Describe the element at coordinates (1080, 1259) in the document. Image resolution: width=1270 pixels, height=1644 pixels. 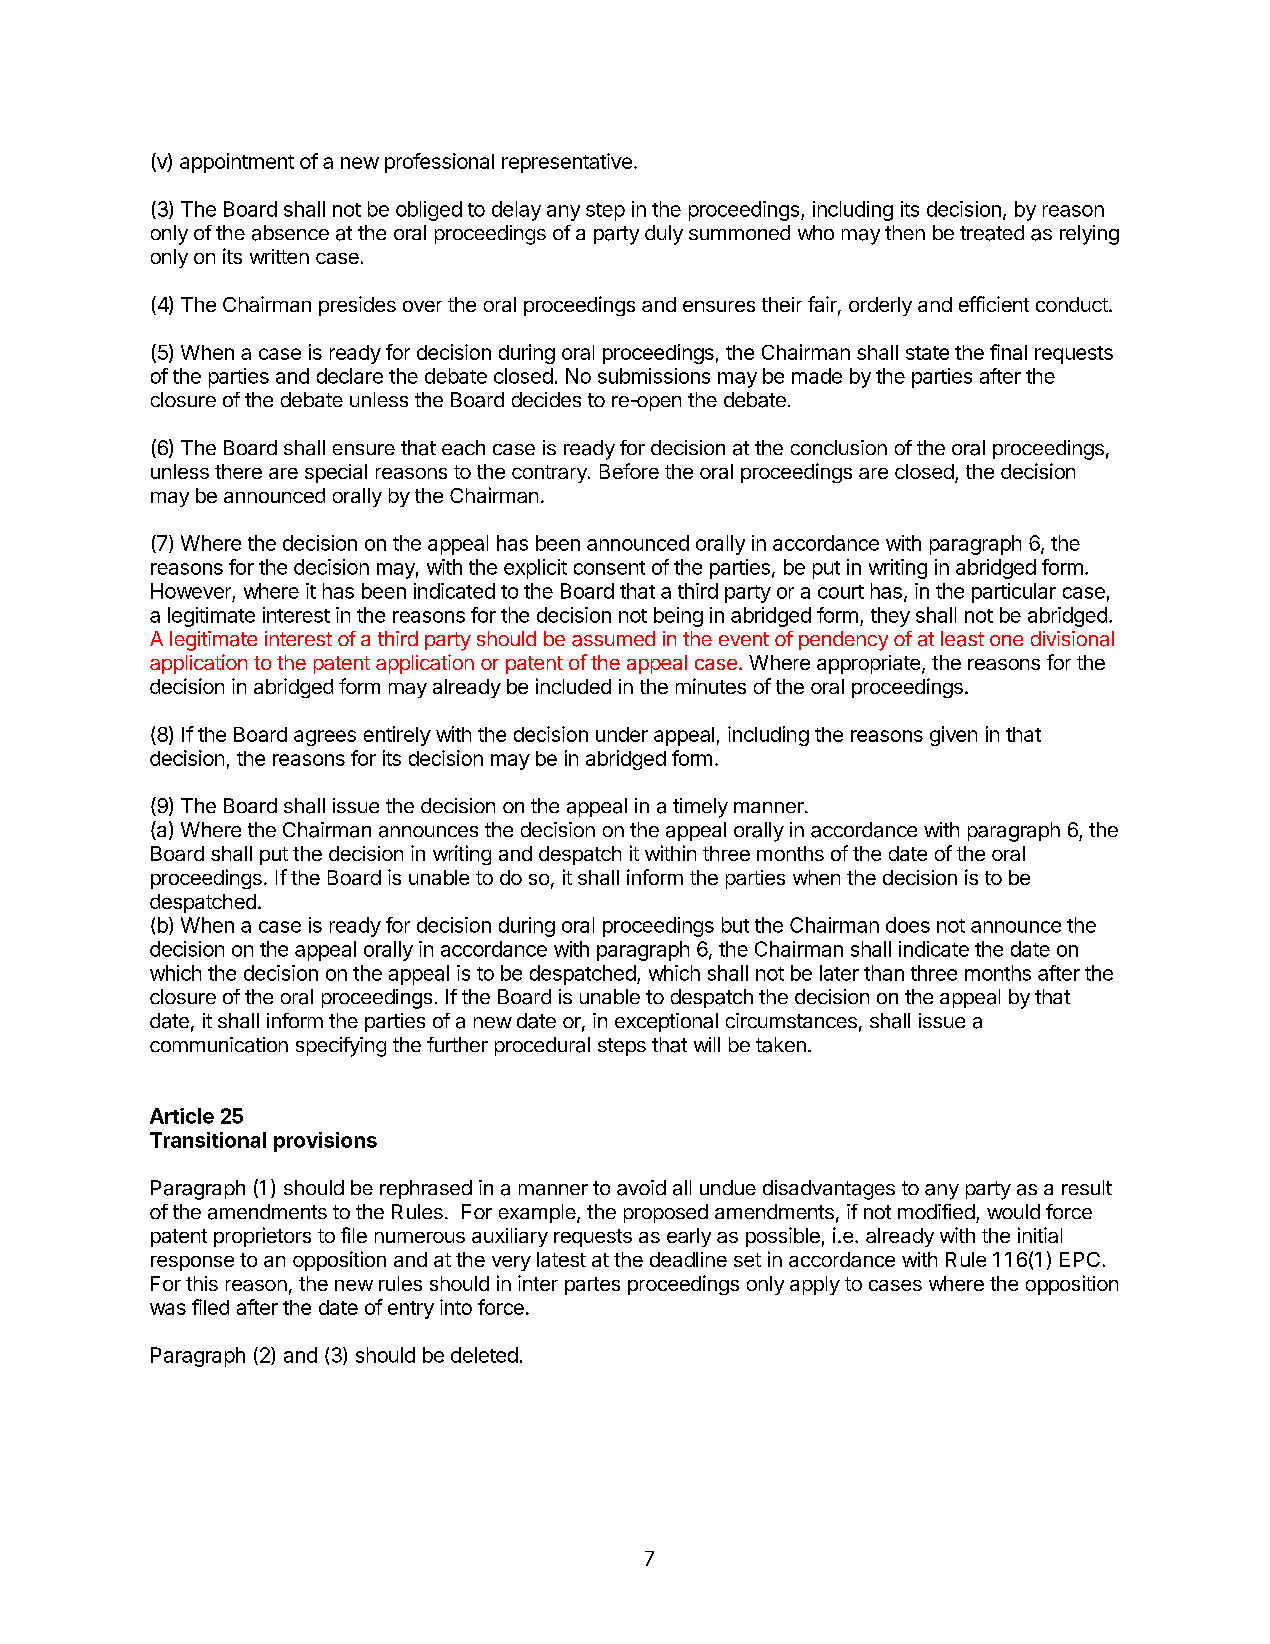
I see `EPC` at that location.
